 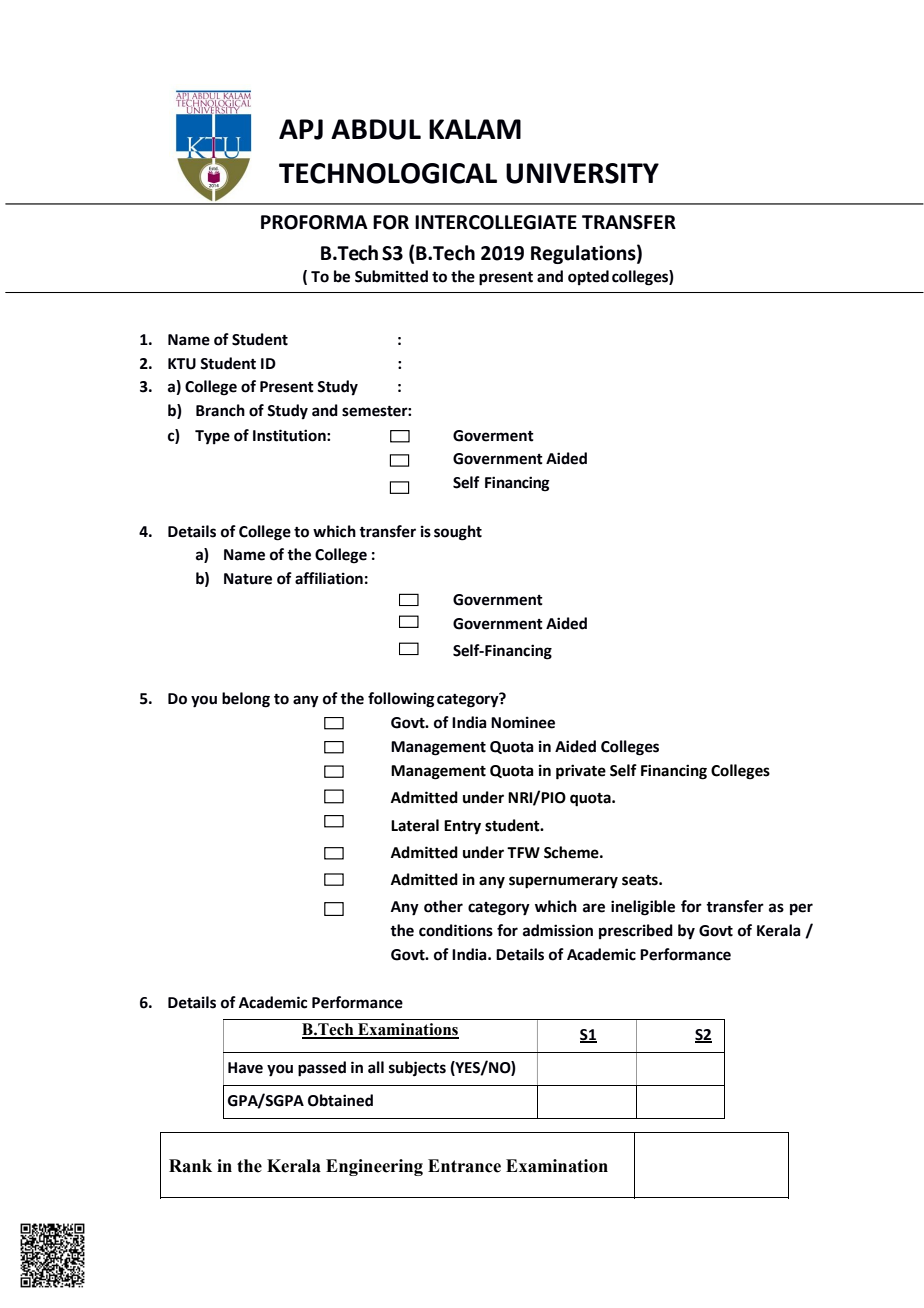 What do you see at coordinates (374, 1167) in the document?
I see `Engineering` at bounding box center [374, 1167].
